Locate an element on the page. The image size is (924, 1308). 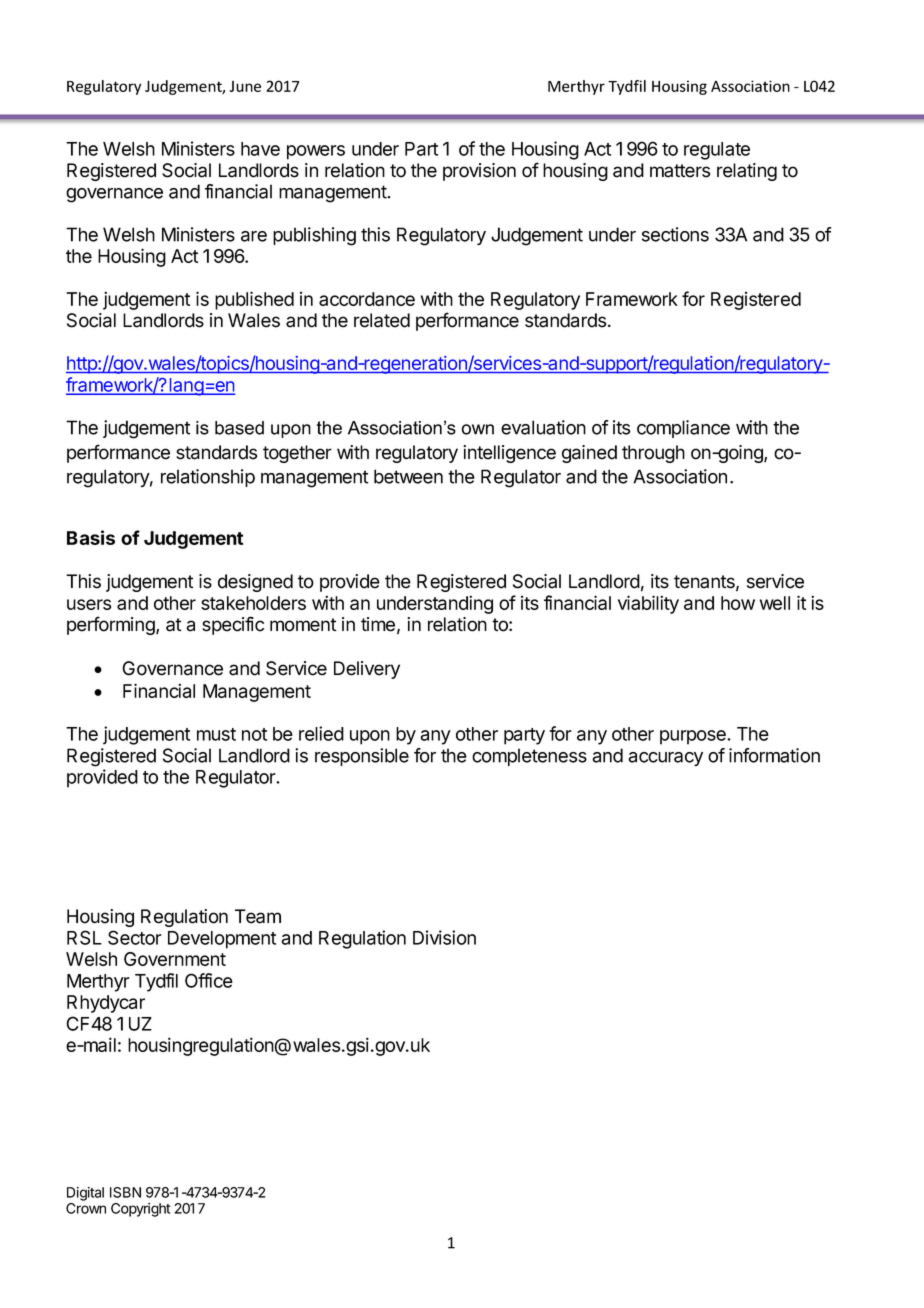
ISBN is located at coordinates (125, 1192).
